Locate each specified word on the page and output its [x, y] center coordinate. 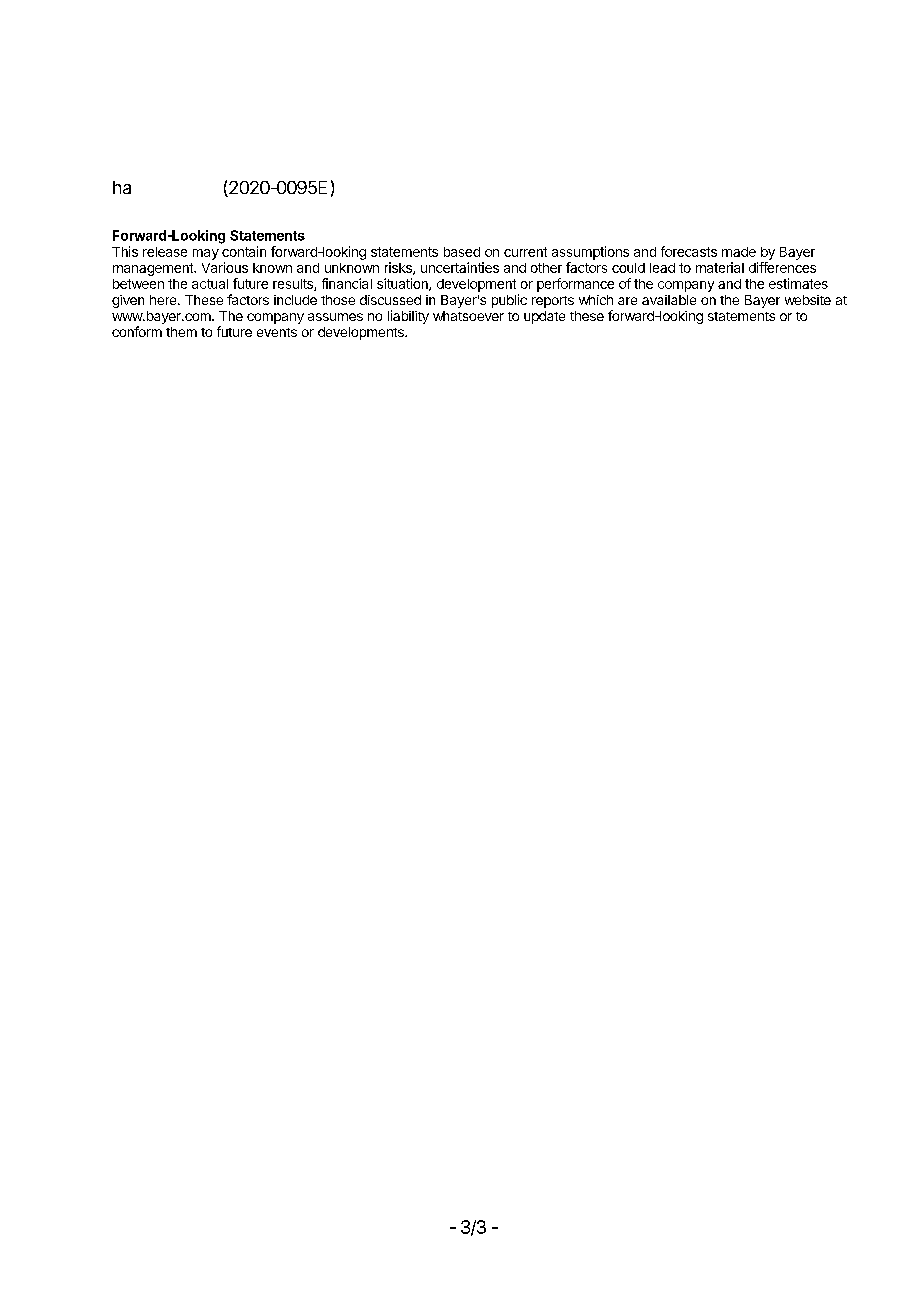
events [277, 332]
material [720, 267]
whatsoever [468, 316]
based [462, 252]
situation [403, 284]
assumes [335, 317]
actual [210, 284]
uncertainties [460, 267]
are [627, 301]
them [181, 332]
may [206, 254]
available [669, 300]
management [154, 269]
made [739, 252]
